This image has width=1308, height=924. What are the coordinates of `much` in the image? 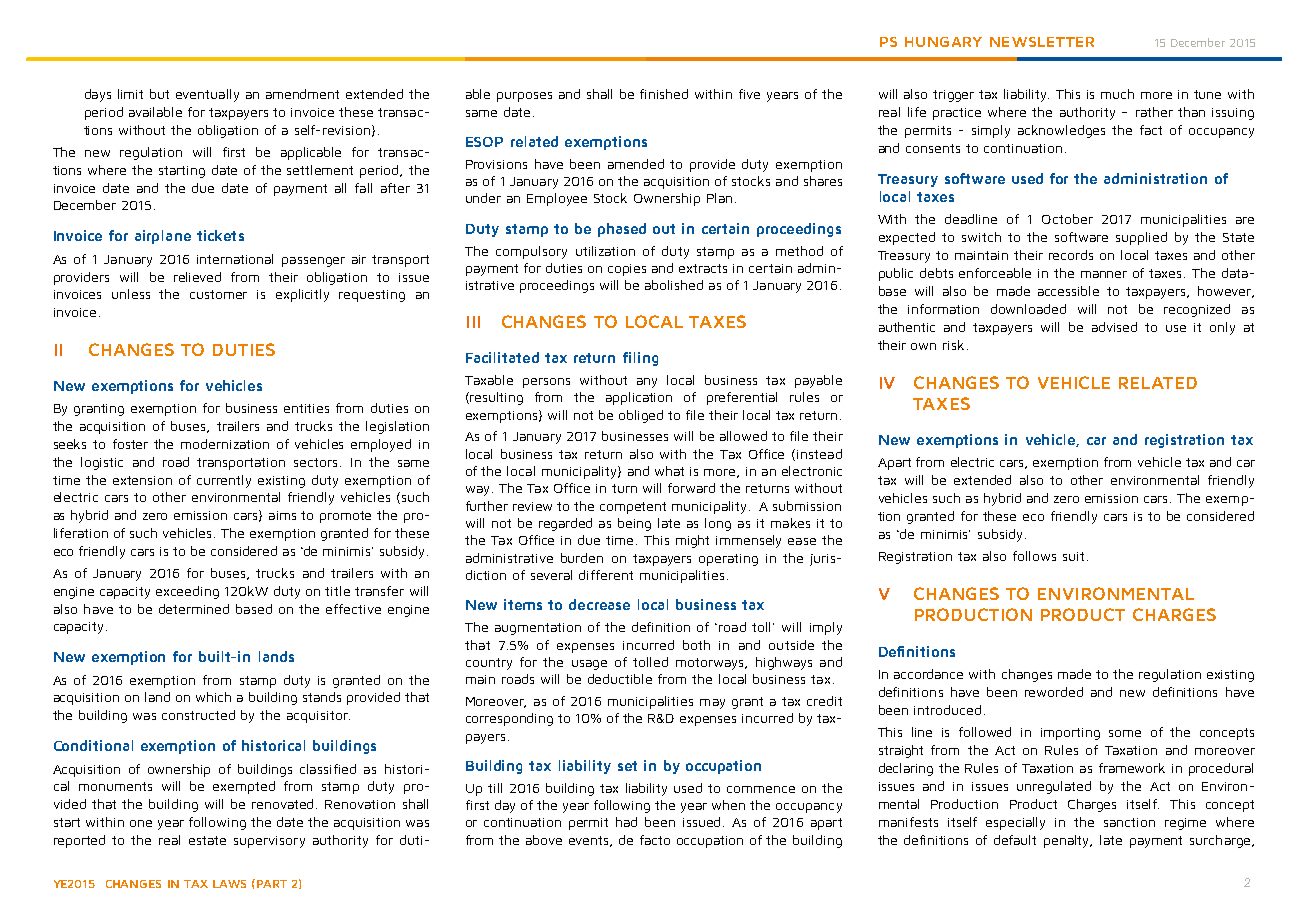 It's located at (1117, 94).
